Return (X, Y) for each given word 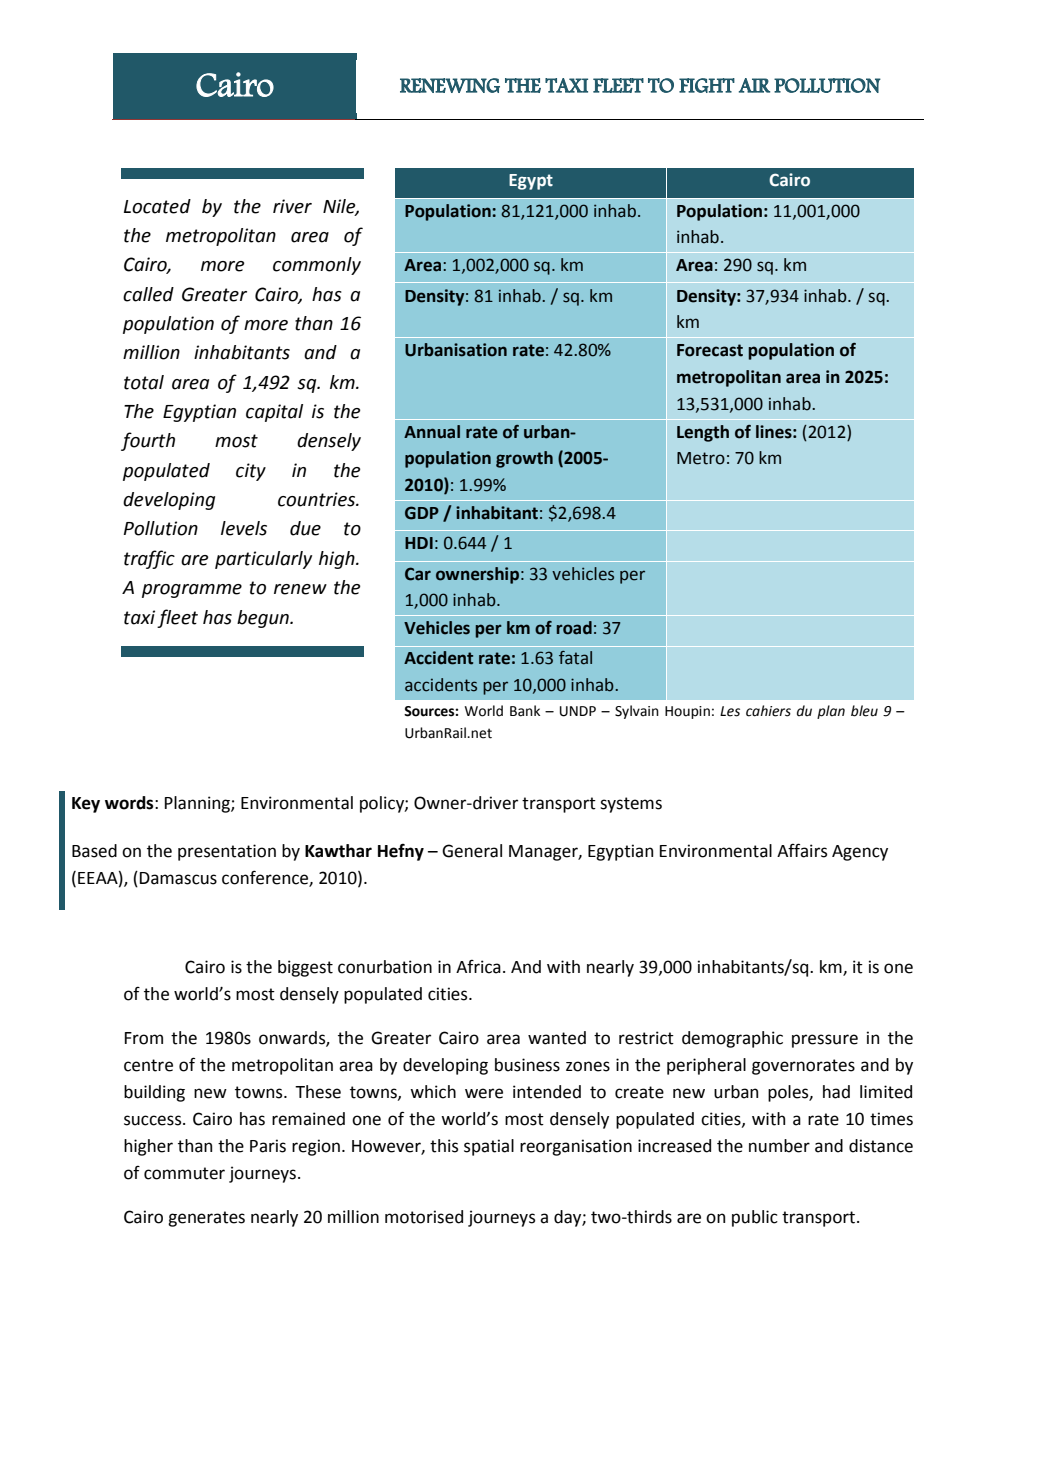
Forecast (710, 350)
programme (192, 591)
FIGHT (707, 85)
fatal (575, 658)
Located (157, 206)
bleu (864, 711)
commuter (184, 1173)
